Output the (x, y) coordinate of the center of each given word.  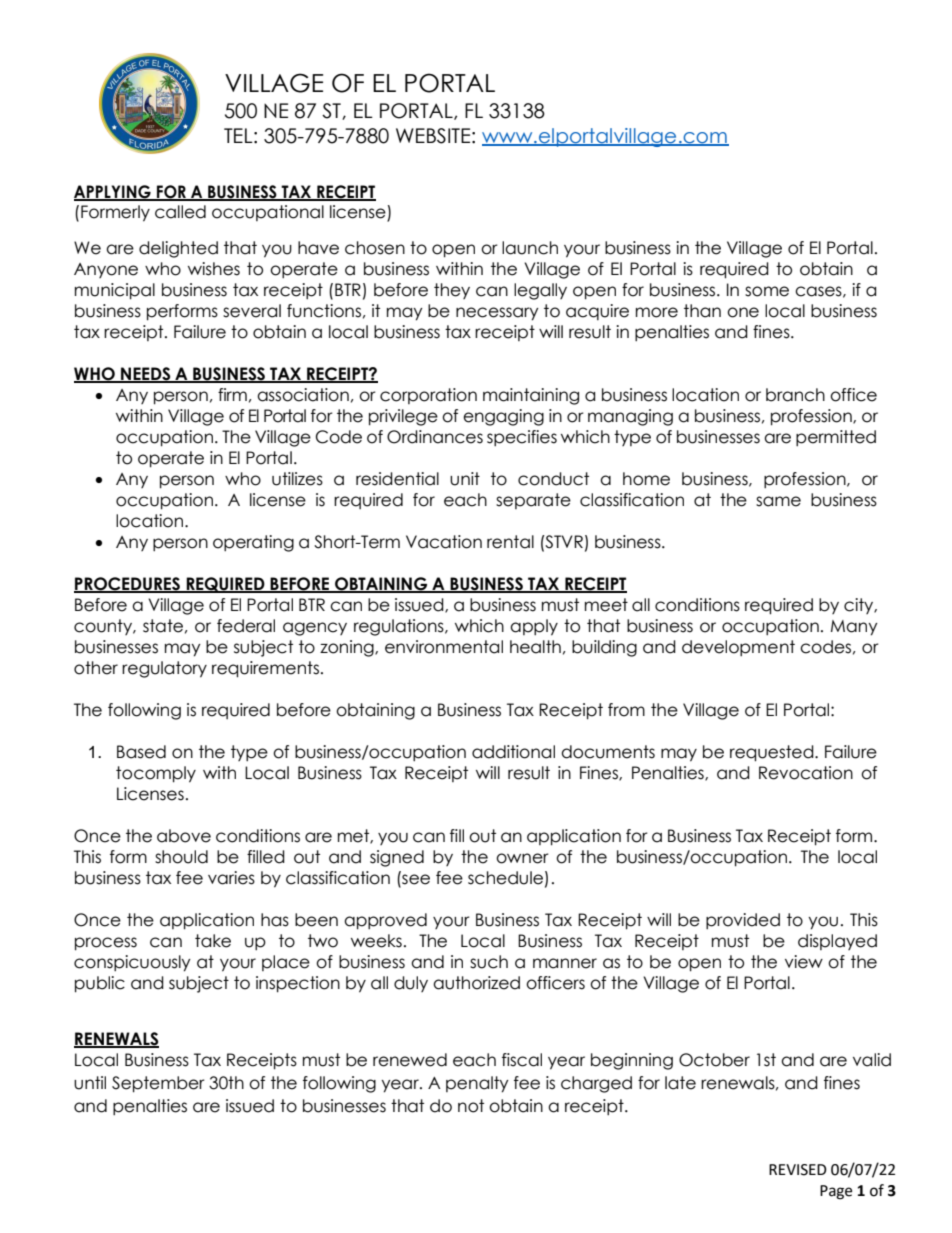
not (471, 1106)
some (767, 291)
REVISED (798, 1170)
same (778, 501)
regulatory (164, 669)
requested (773, 753)
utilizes (297, 479)
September (158, 1084)
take (213, 941)
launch (530, 248)
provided (743, 921)
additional (513, 752)
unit (465, 479)
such (489, 962)
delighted (178, 249)
